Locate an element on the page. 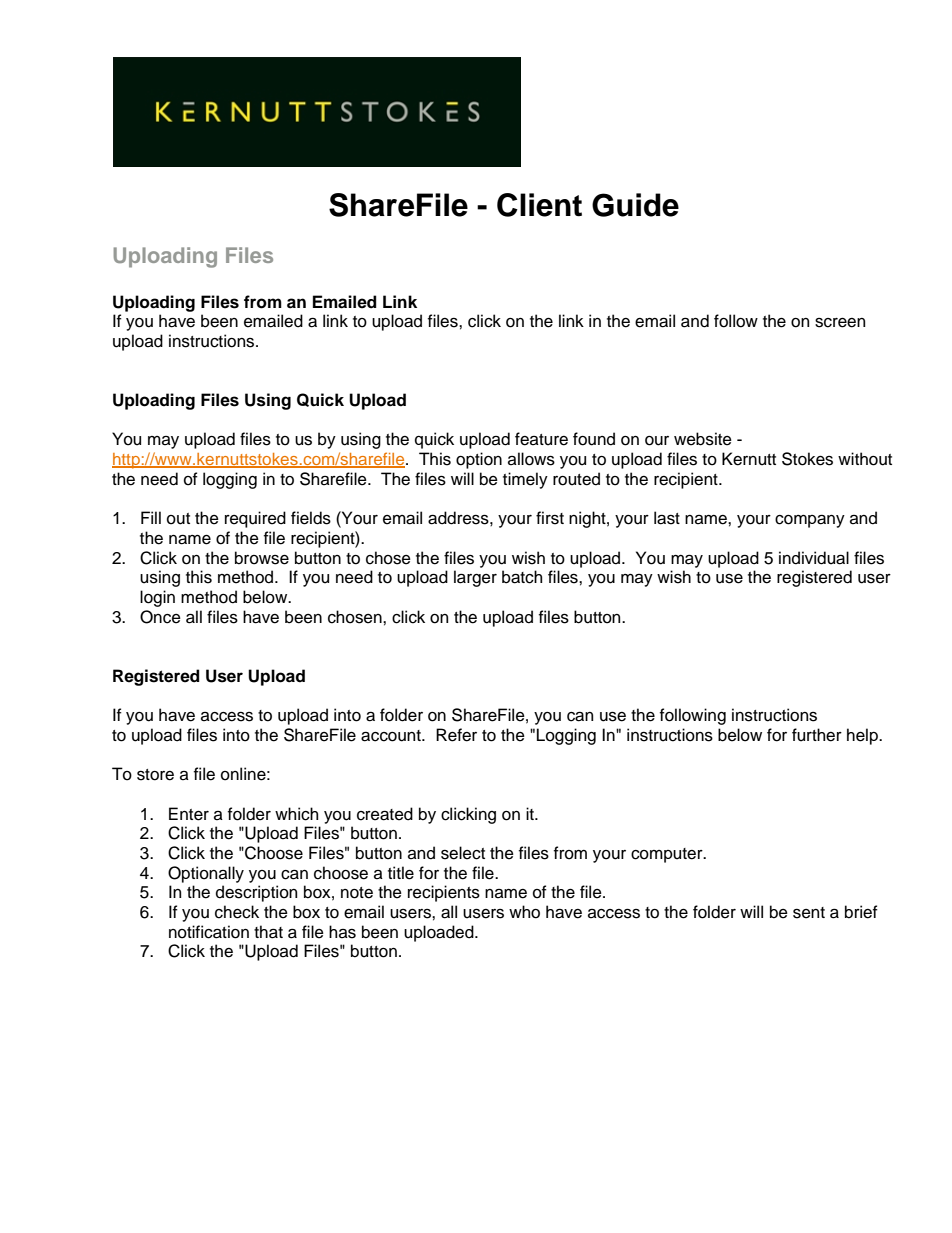  further is located at coordinates (817, 735).
